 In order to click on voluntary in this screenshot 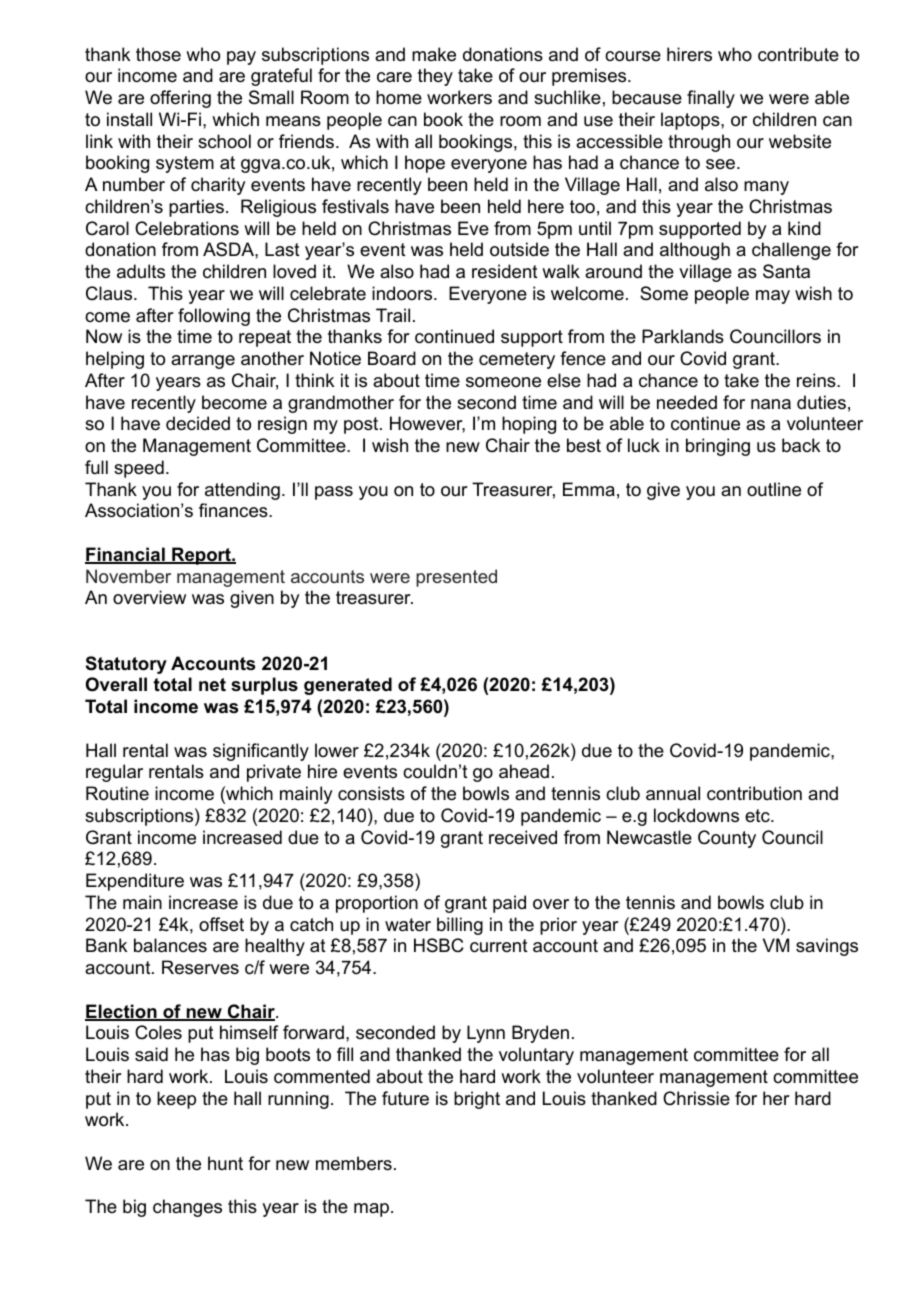, I will do `click(536, 1056)`.
